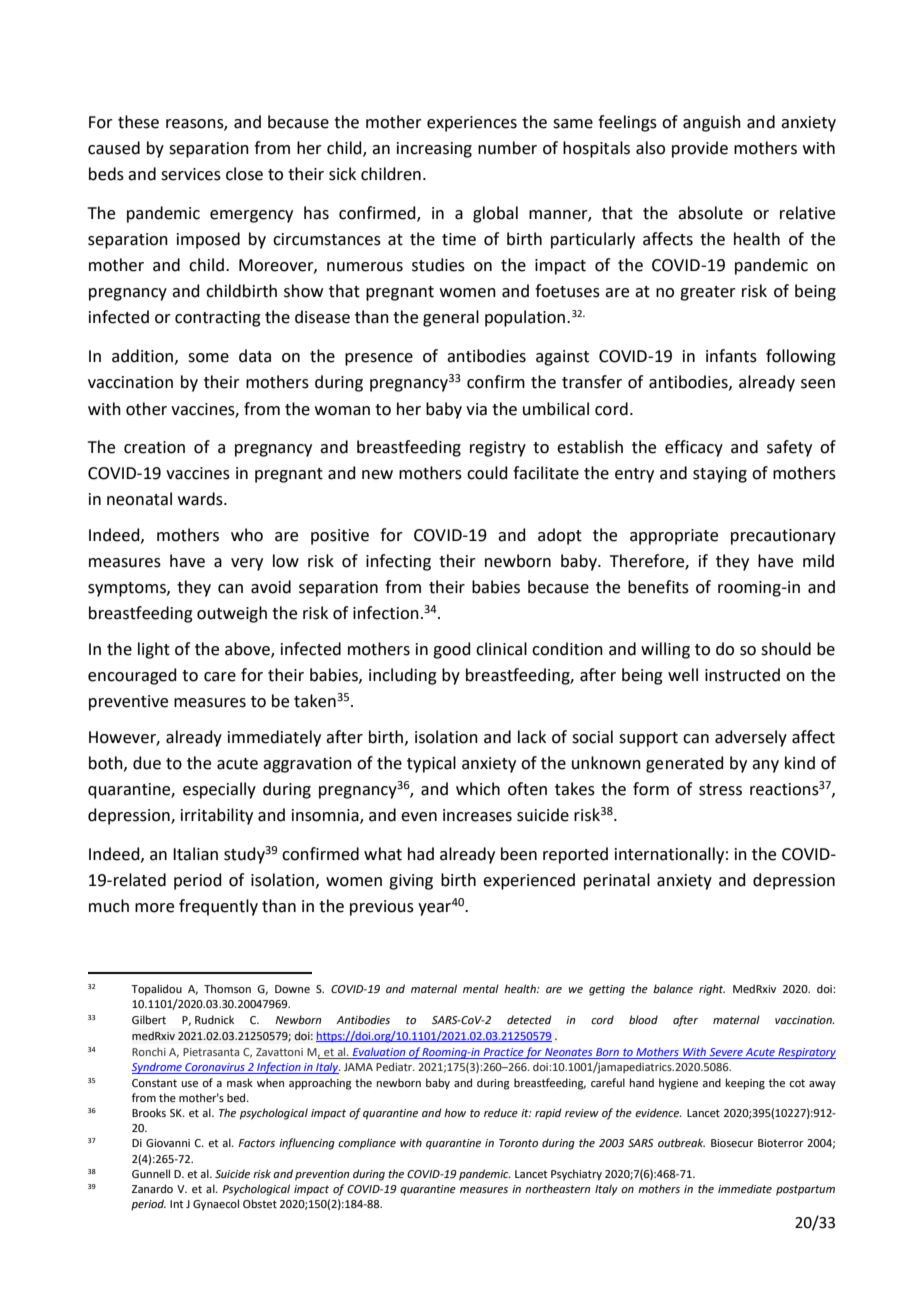 This page has width=924, height=1308. What do you see at coordinates (518, 1143) in the page?
I see `Toronto` at bounding box center [518, 1143].
